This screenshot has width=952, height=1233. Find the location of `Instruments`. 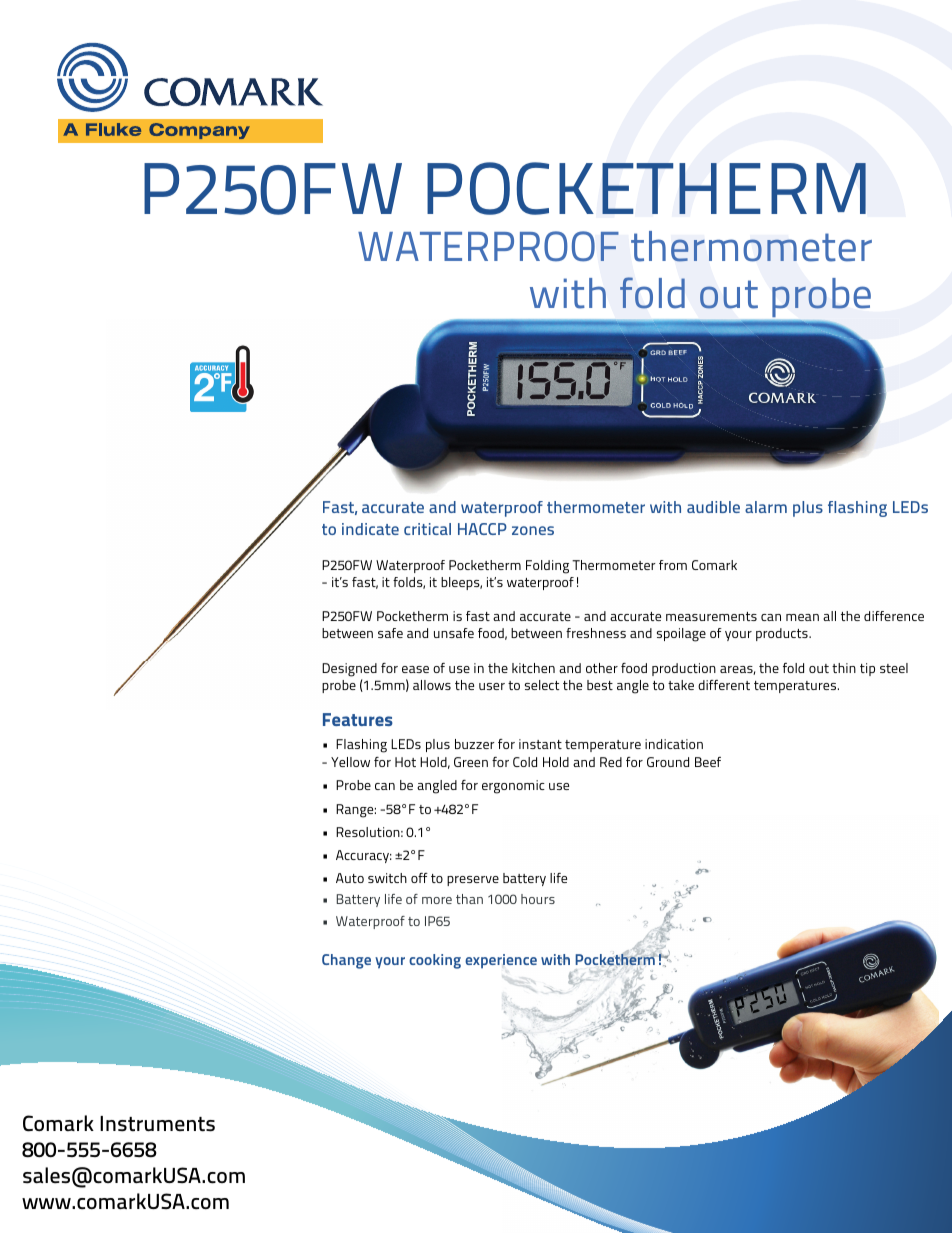

Instruments is located at coordinates (157, 1124).
